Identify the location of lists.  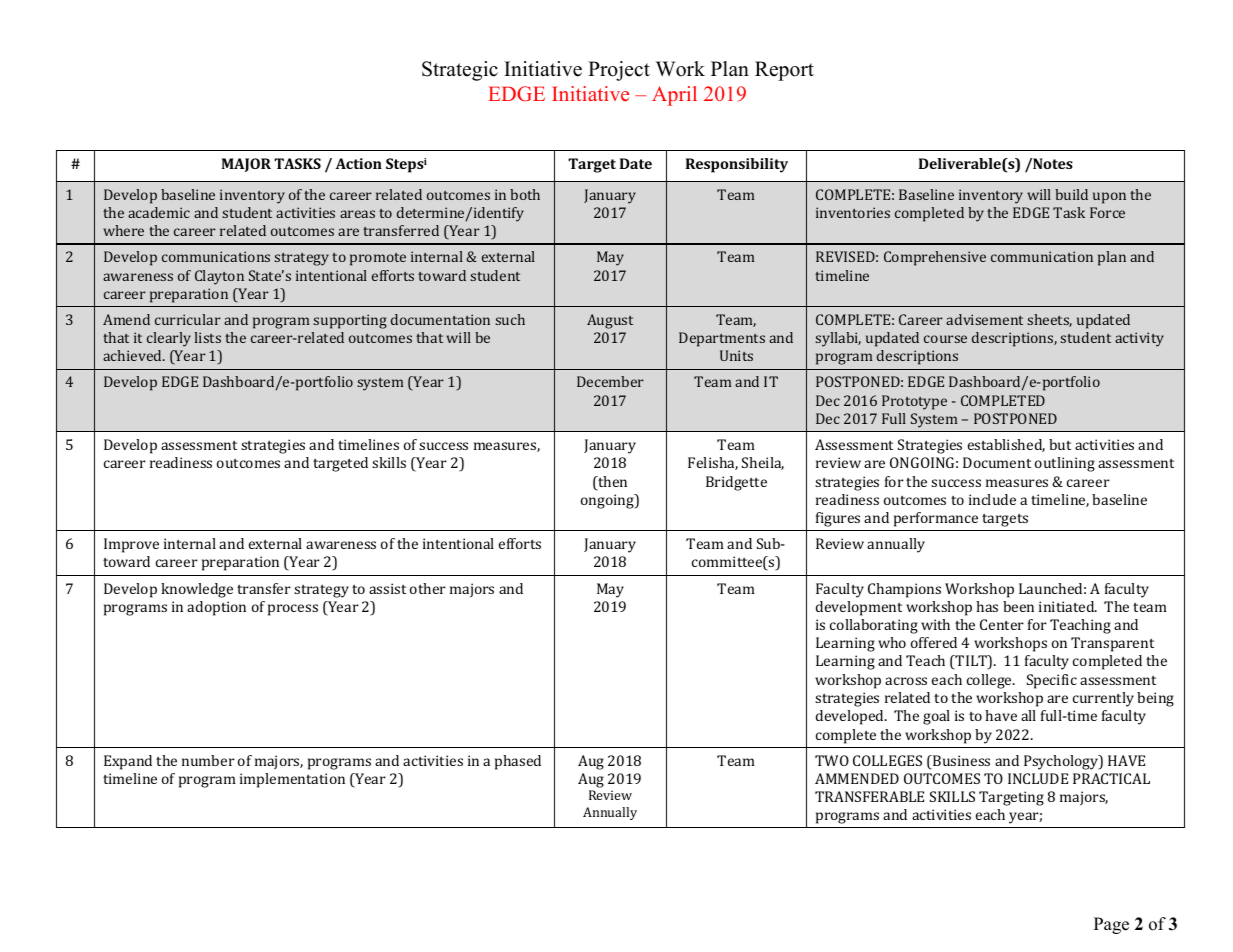
(207, 337).
